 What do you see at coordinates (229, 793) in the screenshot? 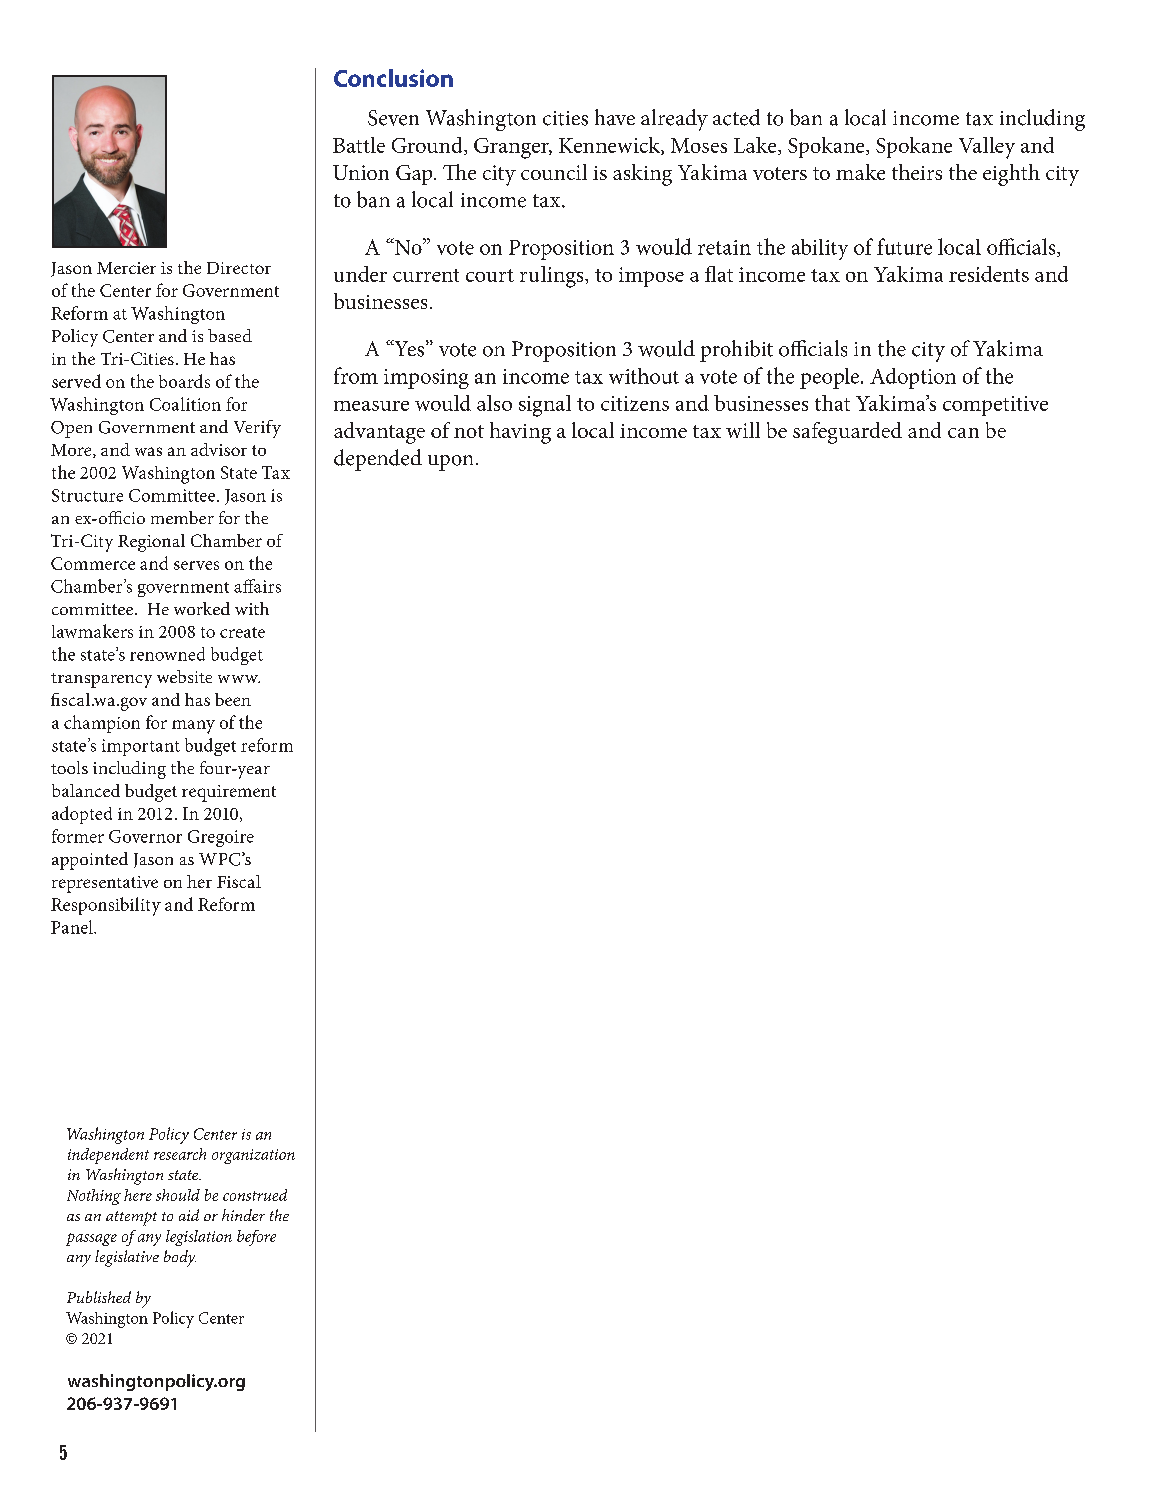
I see `requirement` at bounding box center [229, 793].
